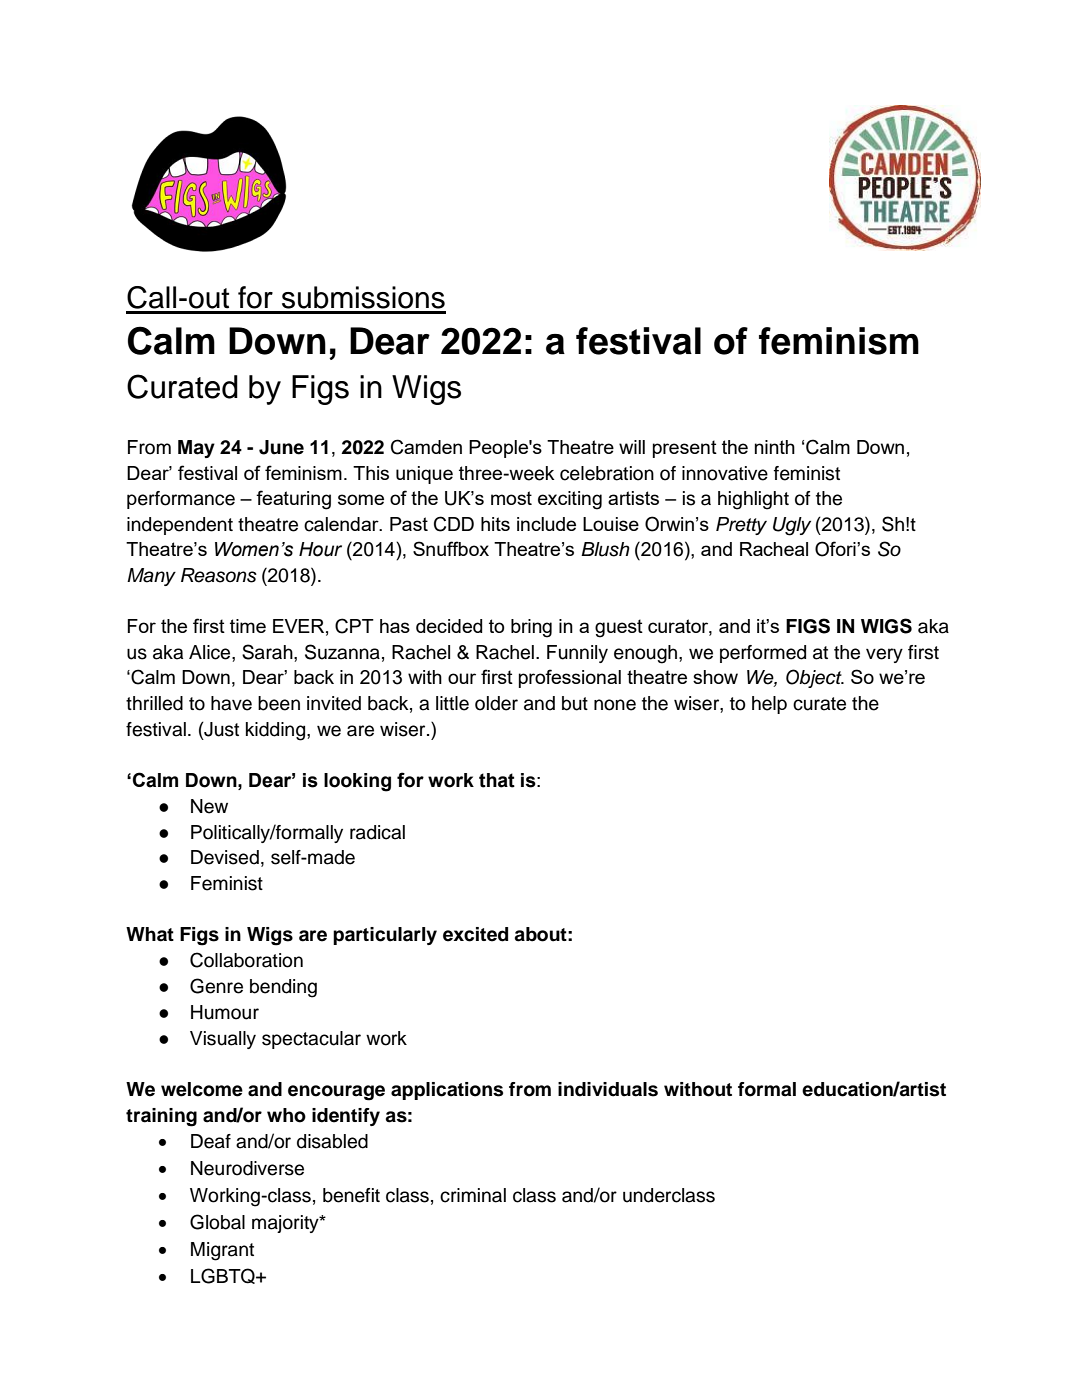 This screenshot has width=1076, height=1393. I want to click on that, so click(497, 780).
